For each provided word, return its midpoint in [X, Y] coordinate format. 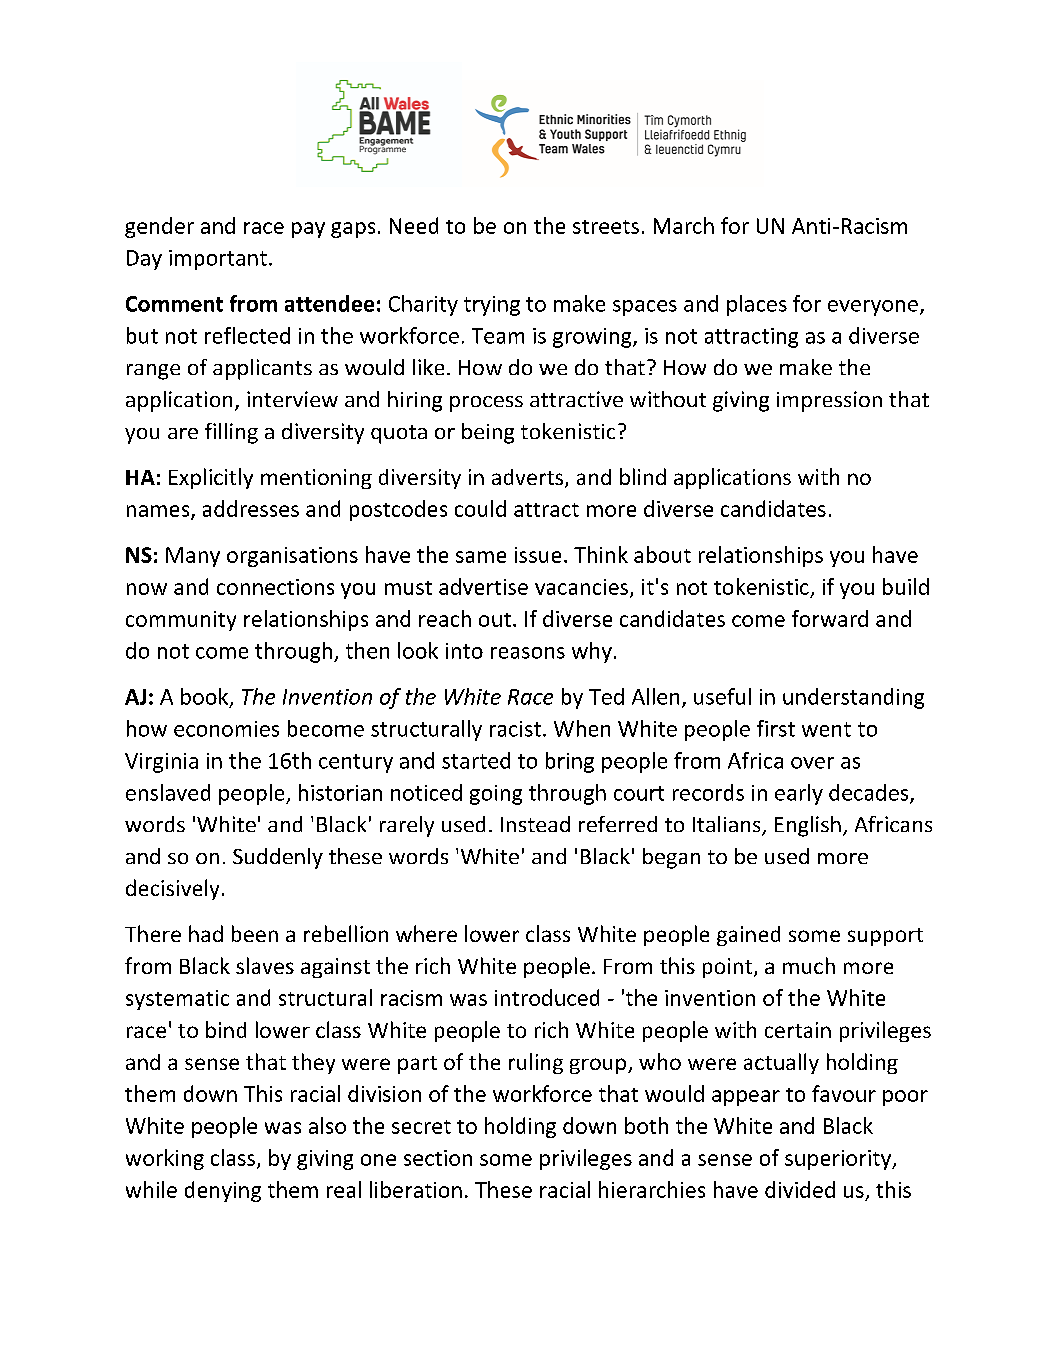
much [809, 965]
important [218, 260]
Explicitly [211, 478]
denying [223, 1191]
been [255, 933]
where [426, 933]
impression [829, 401]
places [757, 305]
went [826, 729]
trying [492, 306]
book [206, 697]
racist [515, 729]
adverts [529, 478]
